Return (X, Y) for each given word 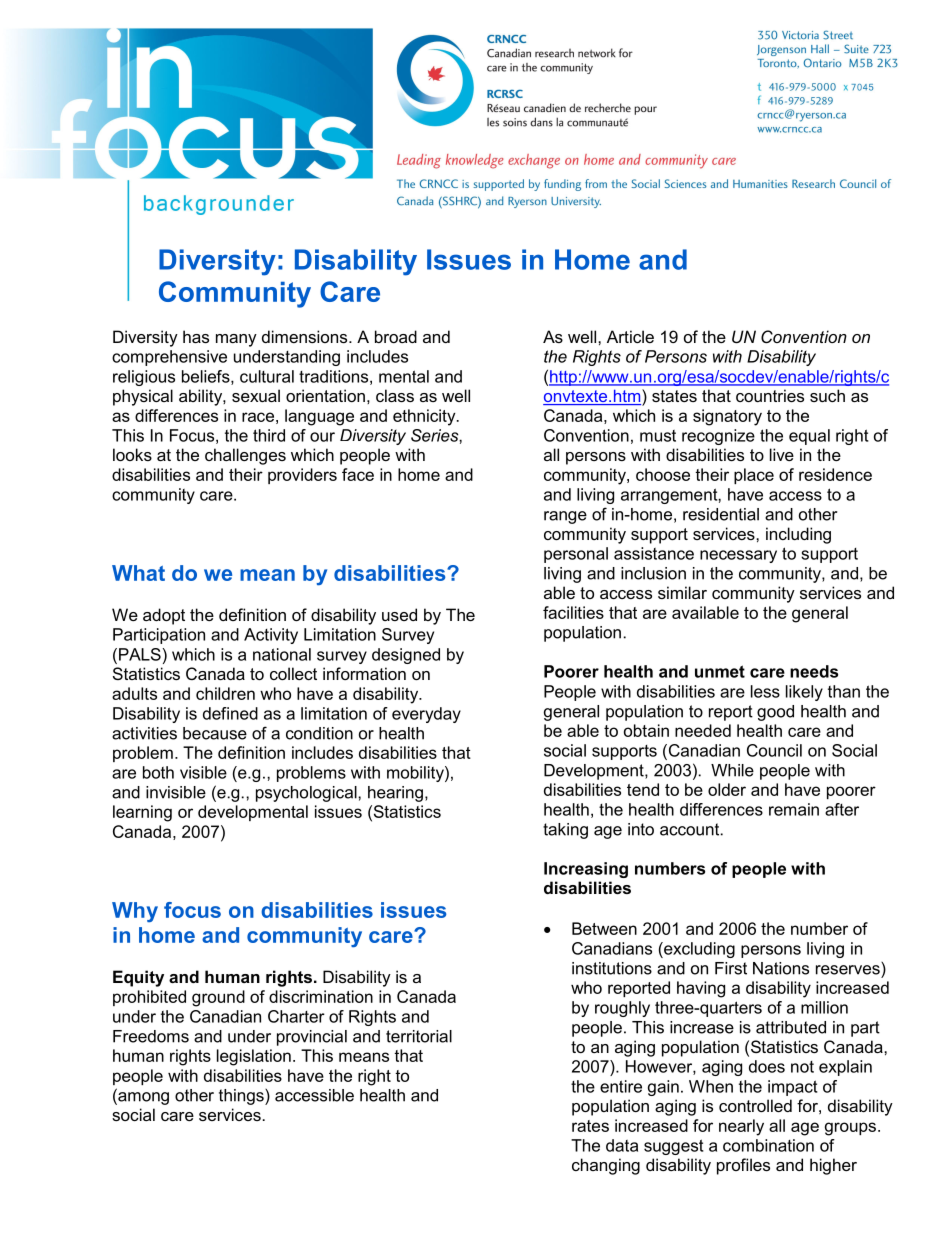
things (242, 1097)
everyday (426, 715)
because (215, 733)
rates (590, 1126)
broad (396, 336)
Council (774, 750)
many (236, 340)
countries (770, 395)
